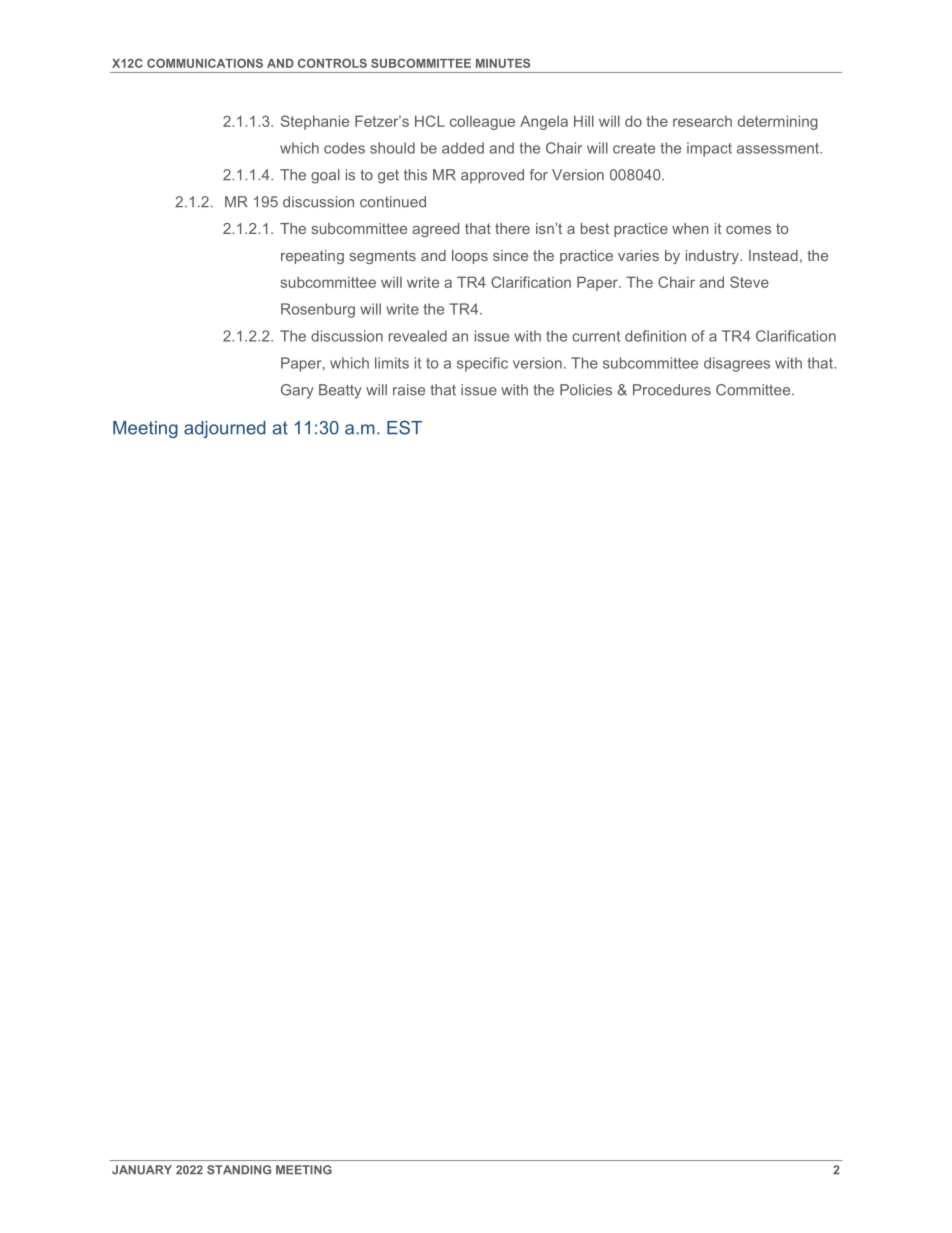  What do you see at coordinates (205, 63) in the screenshot?
I see `COMMUNICATIONS` at bounding box center [205, 63].
